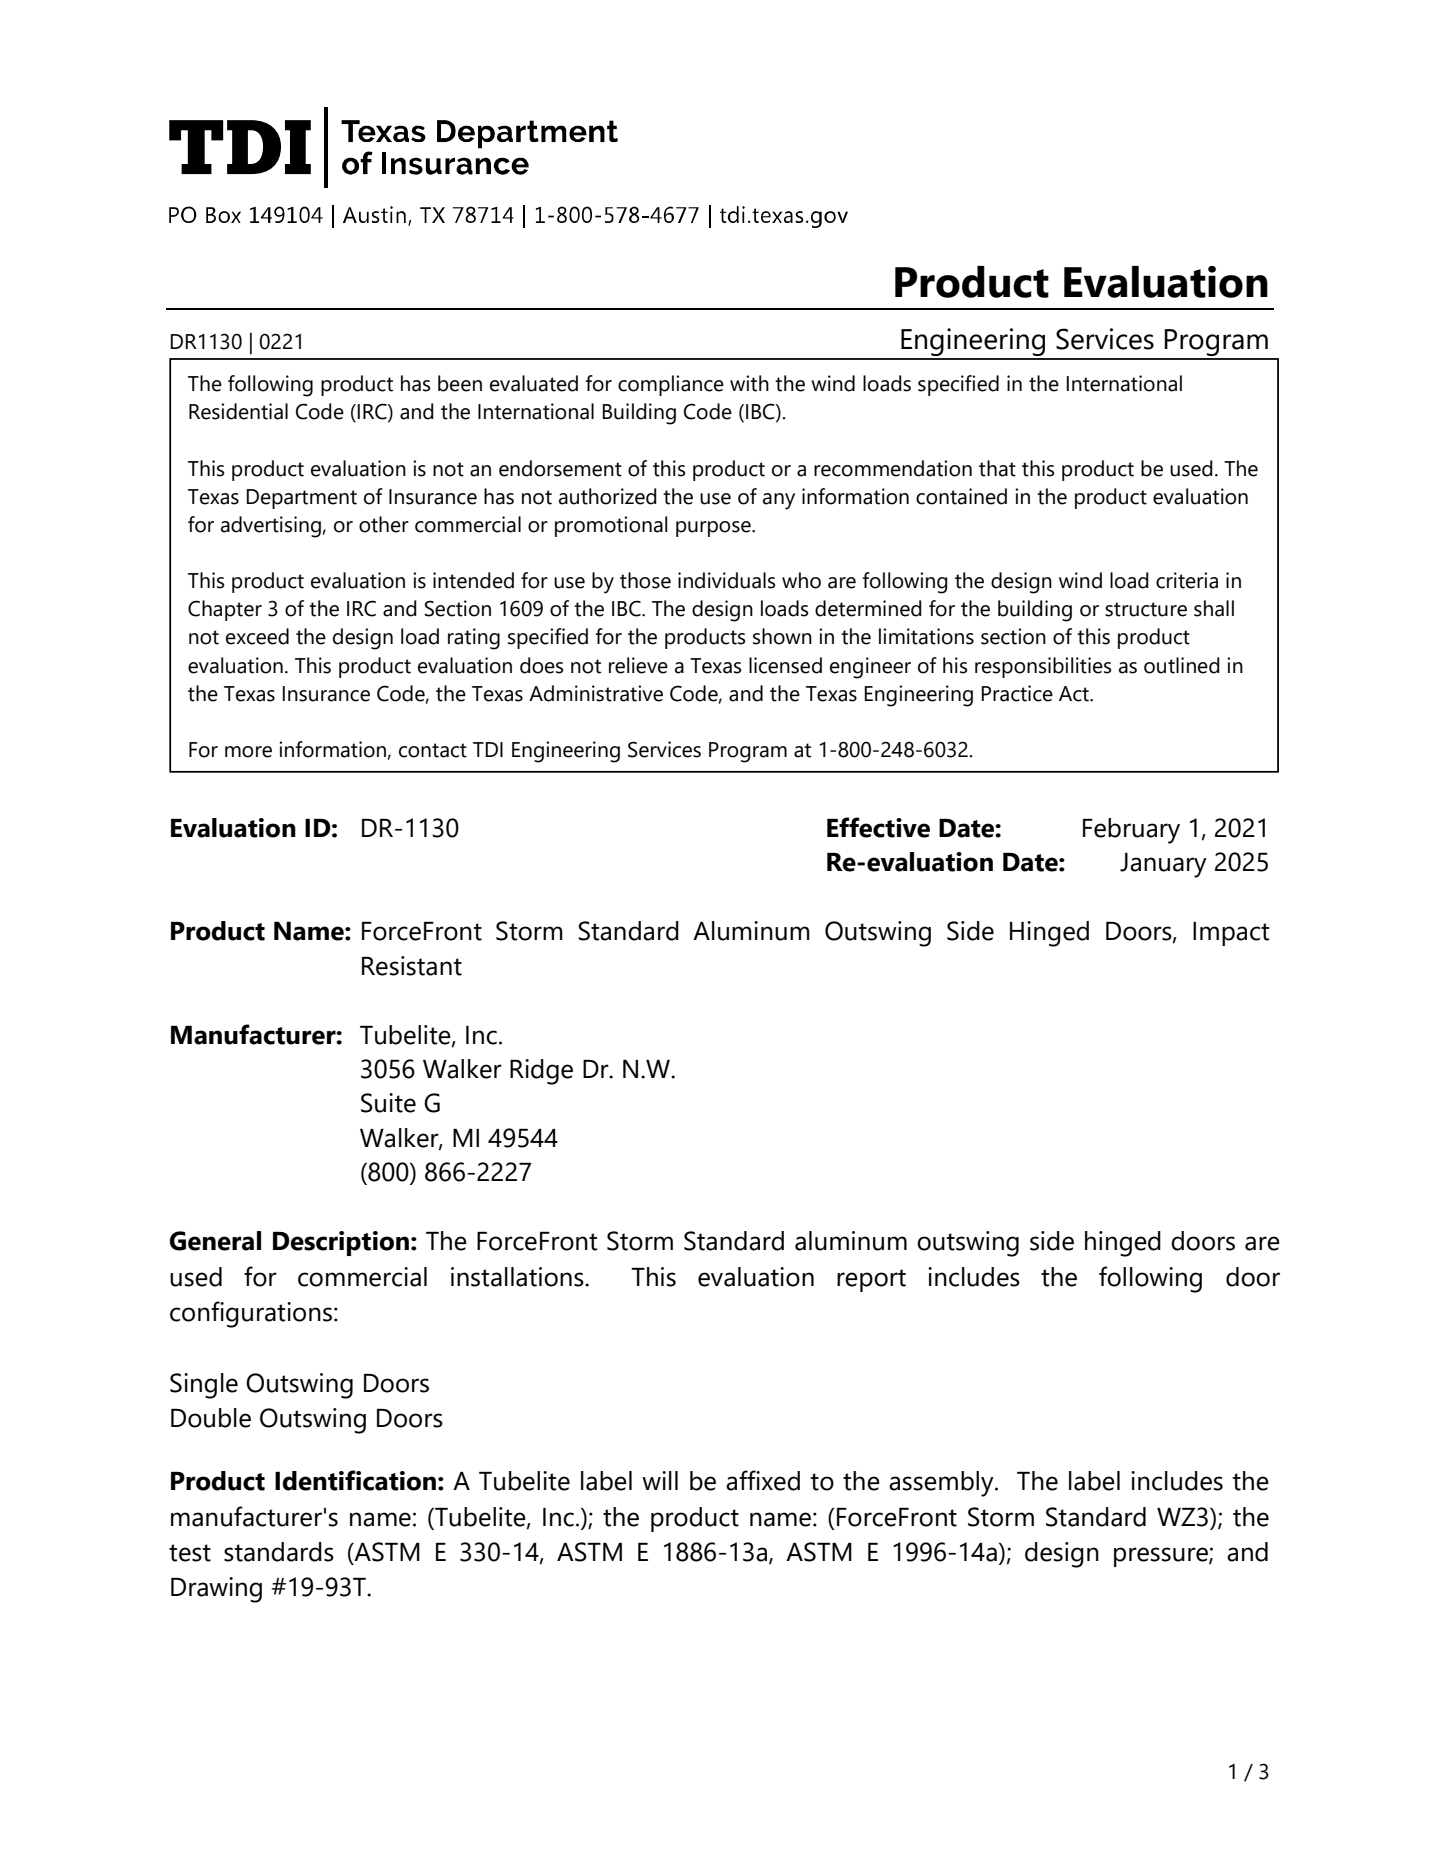 The image size is (1439, 1863). What do you see at coordinates (660, 1480) in the screenshot?
I see `will` at bounding box center [660, 1480].
